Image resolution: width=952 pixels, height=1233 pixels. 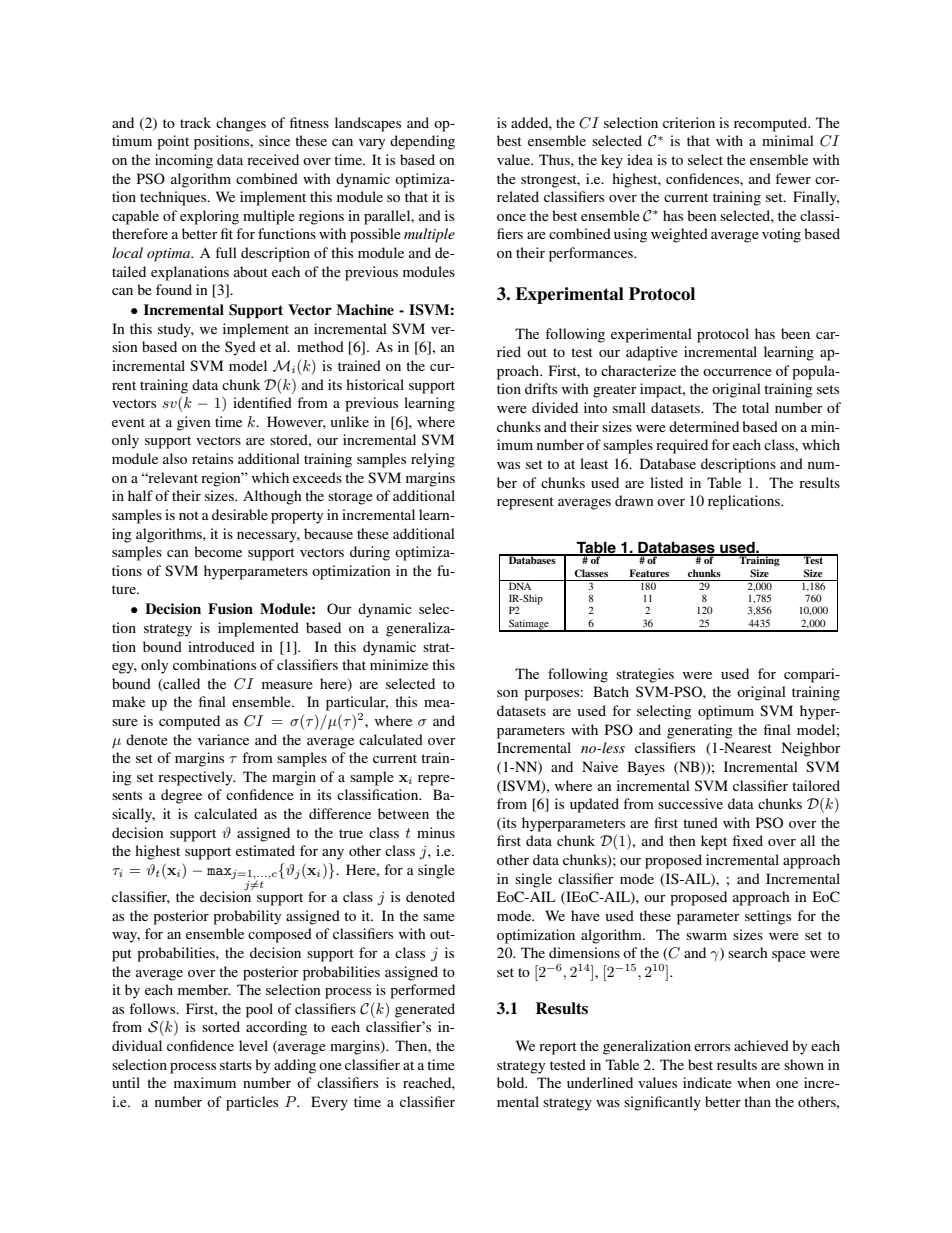 I want to click on minimize, so click(x=399, y=664).
